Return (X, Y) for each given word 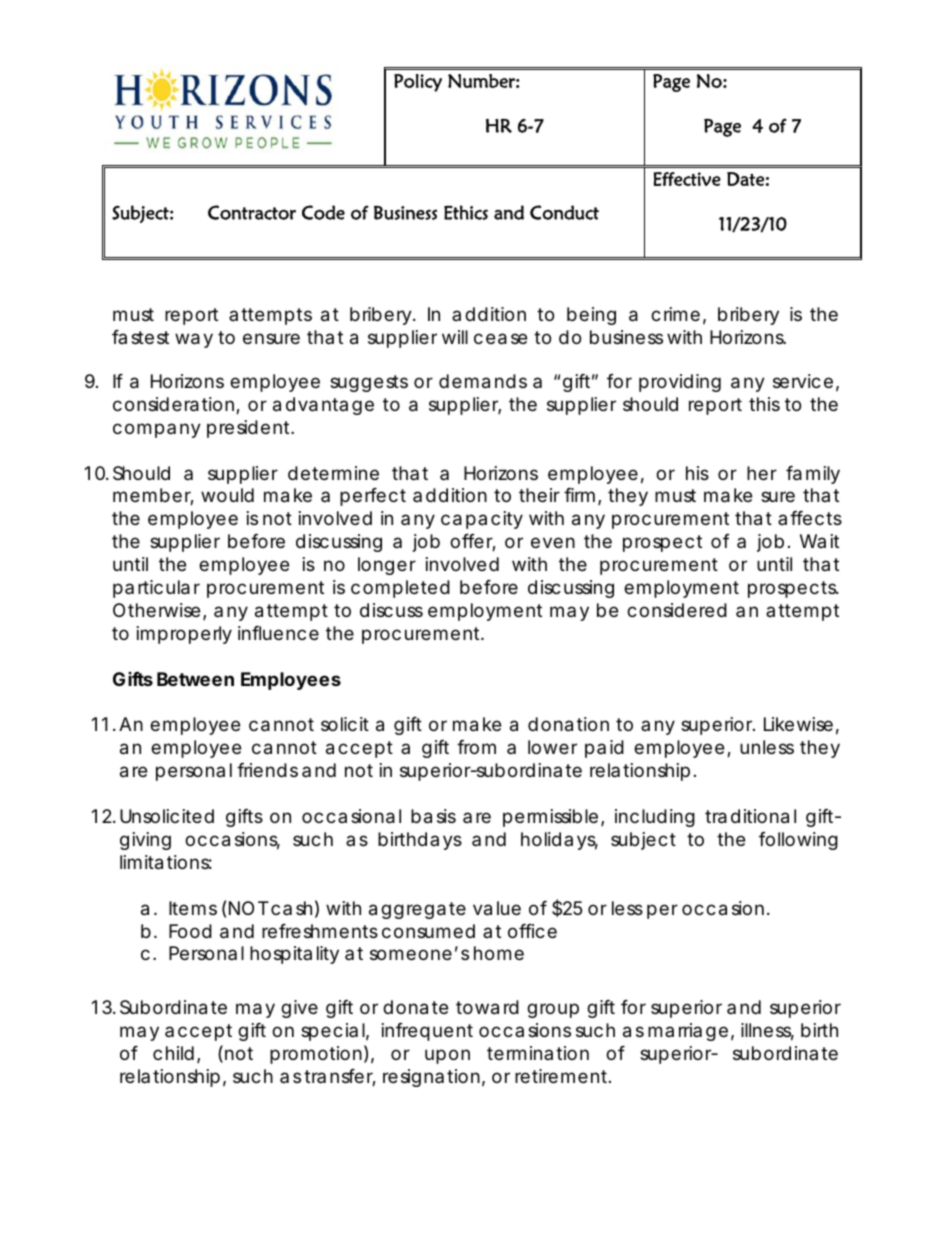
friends (267, 770)
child (173, 1053)
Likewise (798, 724)
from (476, 747)
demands (483, 381)
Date (745, 179)
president (250, 429)
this (764, 404)
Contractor (252, 212)
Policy (418, 83)
